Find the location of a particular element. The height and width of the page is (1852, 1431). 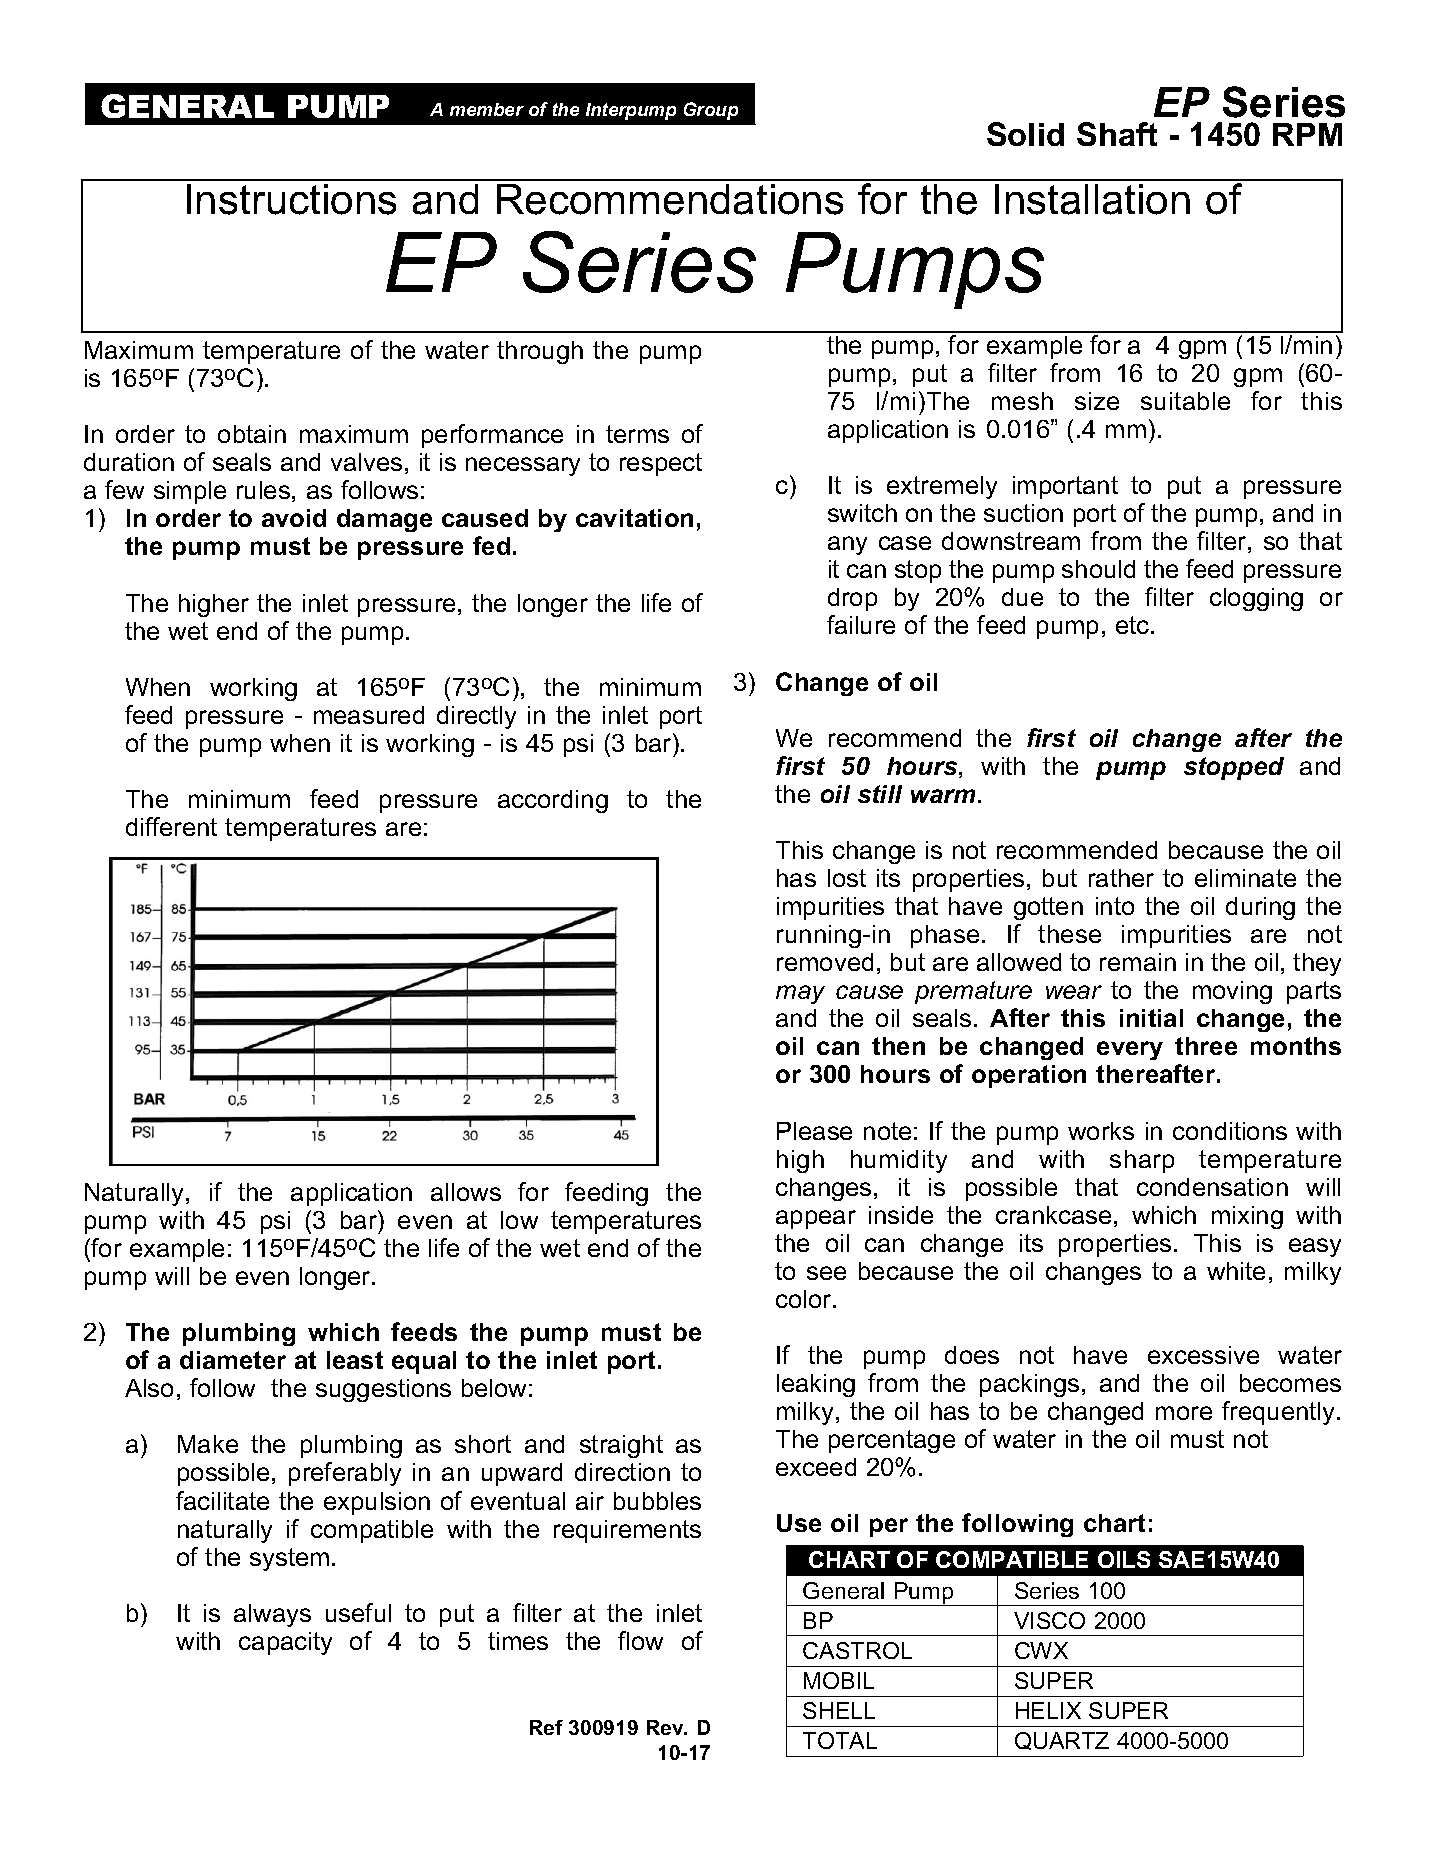

allows is located at coordinates (466, 1192).
